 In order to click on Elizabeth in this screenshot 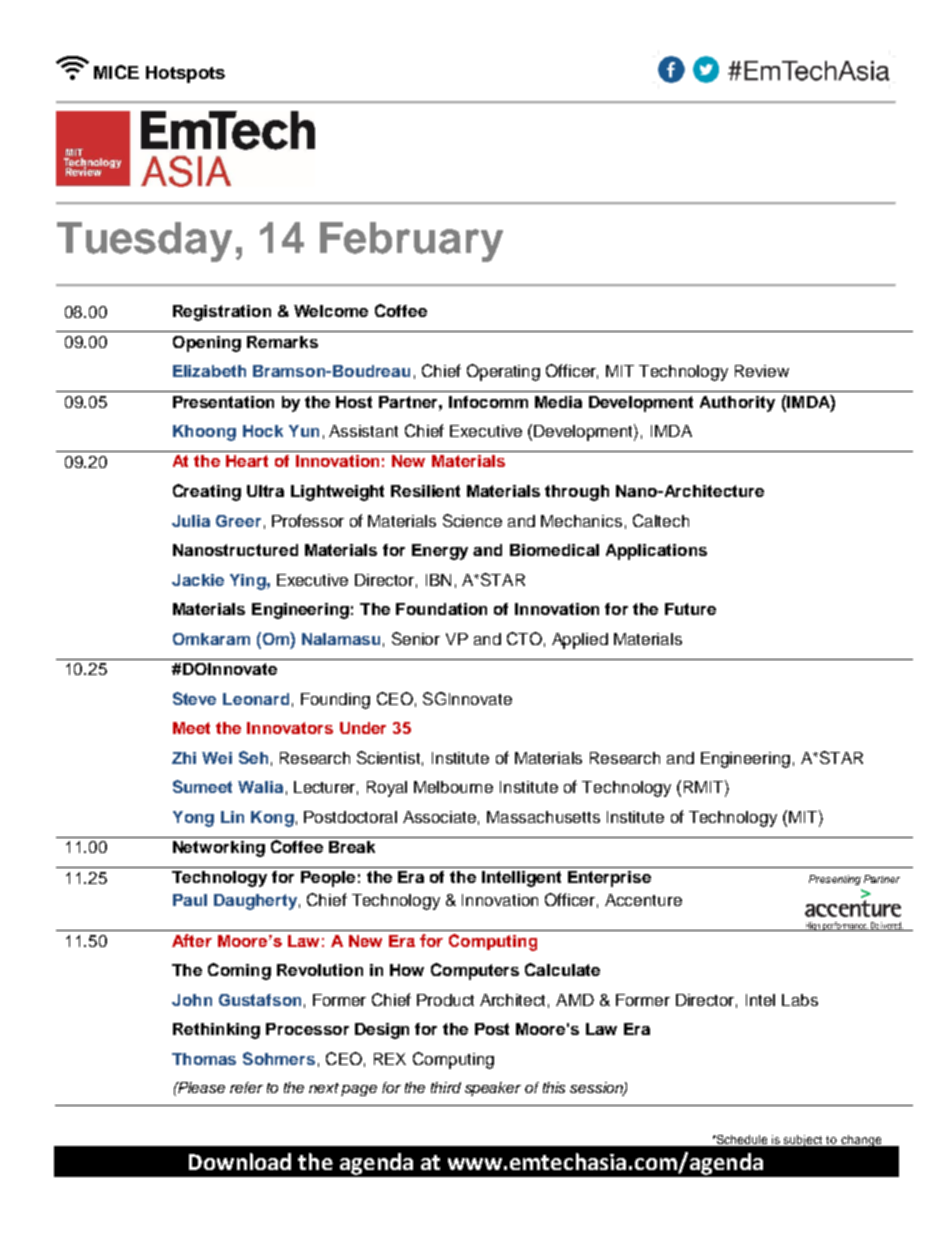, I will do `click(209, 371)`.
